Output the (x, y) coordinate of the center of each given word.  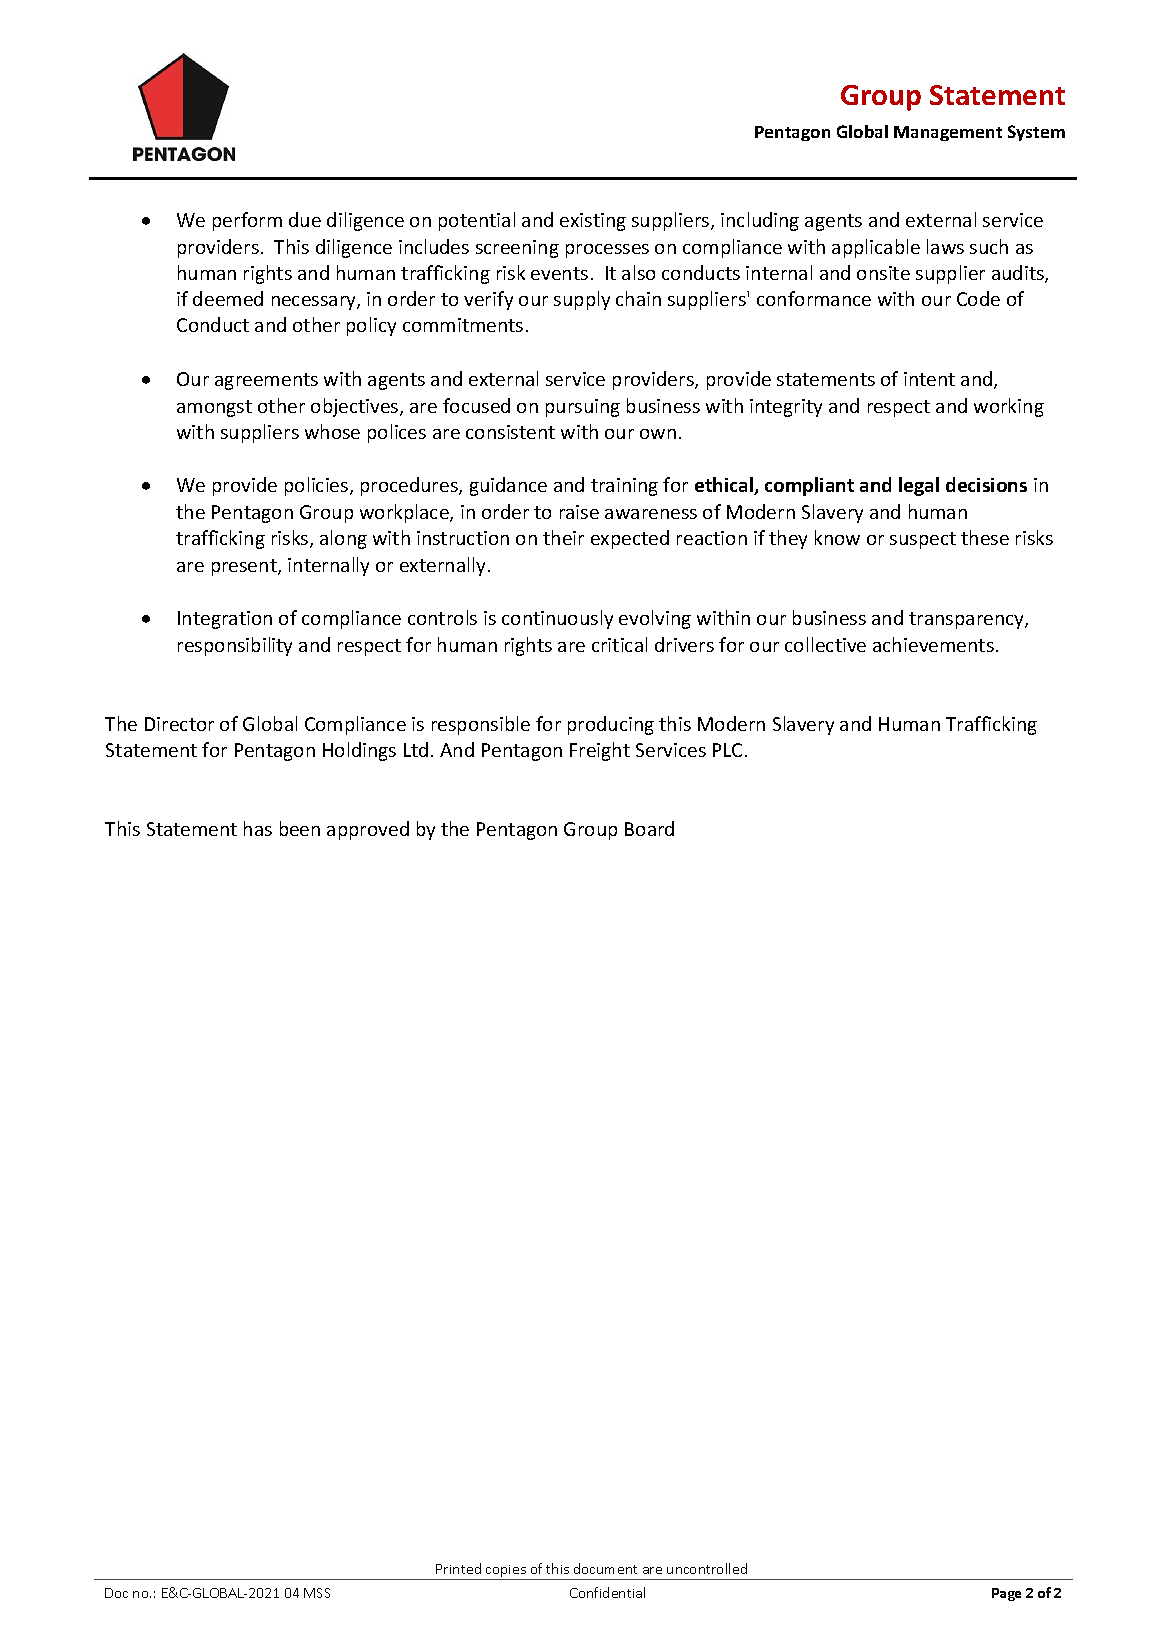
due (305, 219)
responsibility (235, 646)
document (605, 1568)
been (300, 828)
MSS (317, 1593)
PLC (727, 750)
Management (948, 133)
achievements (933, 644)
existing (593, 222)
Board (649, 828)
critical (619, 644)
